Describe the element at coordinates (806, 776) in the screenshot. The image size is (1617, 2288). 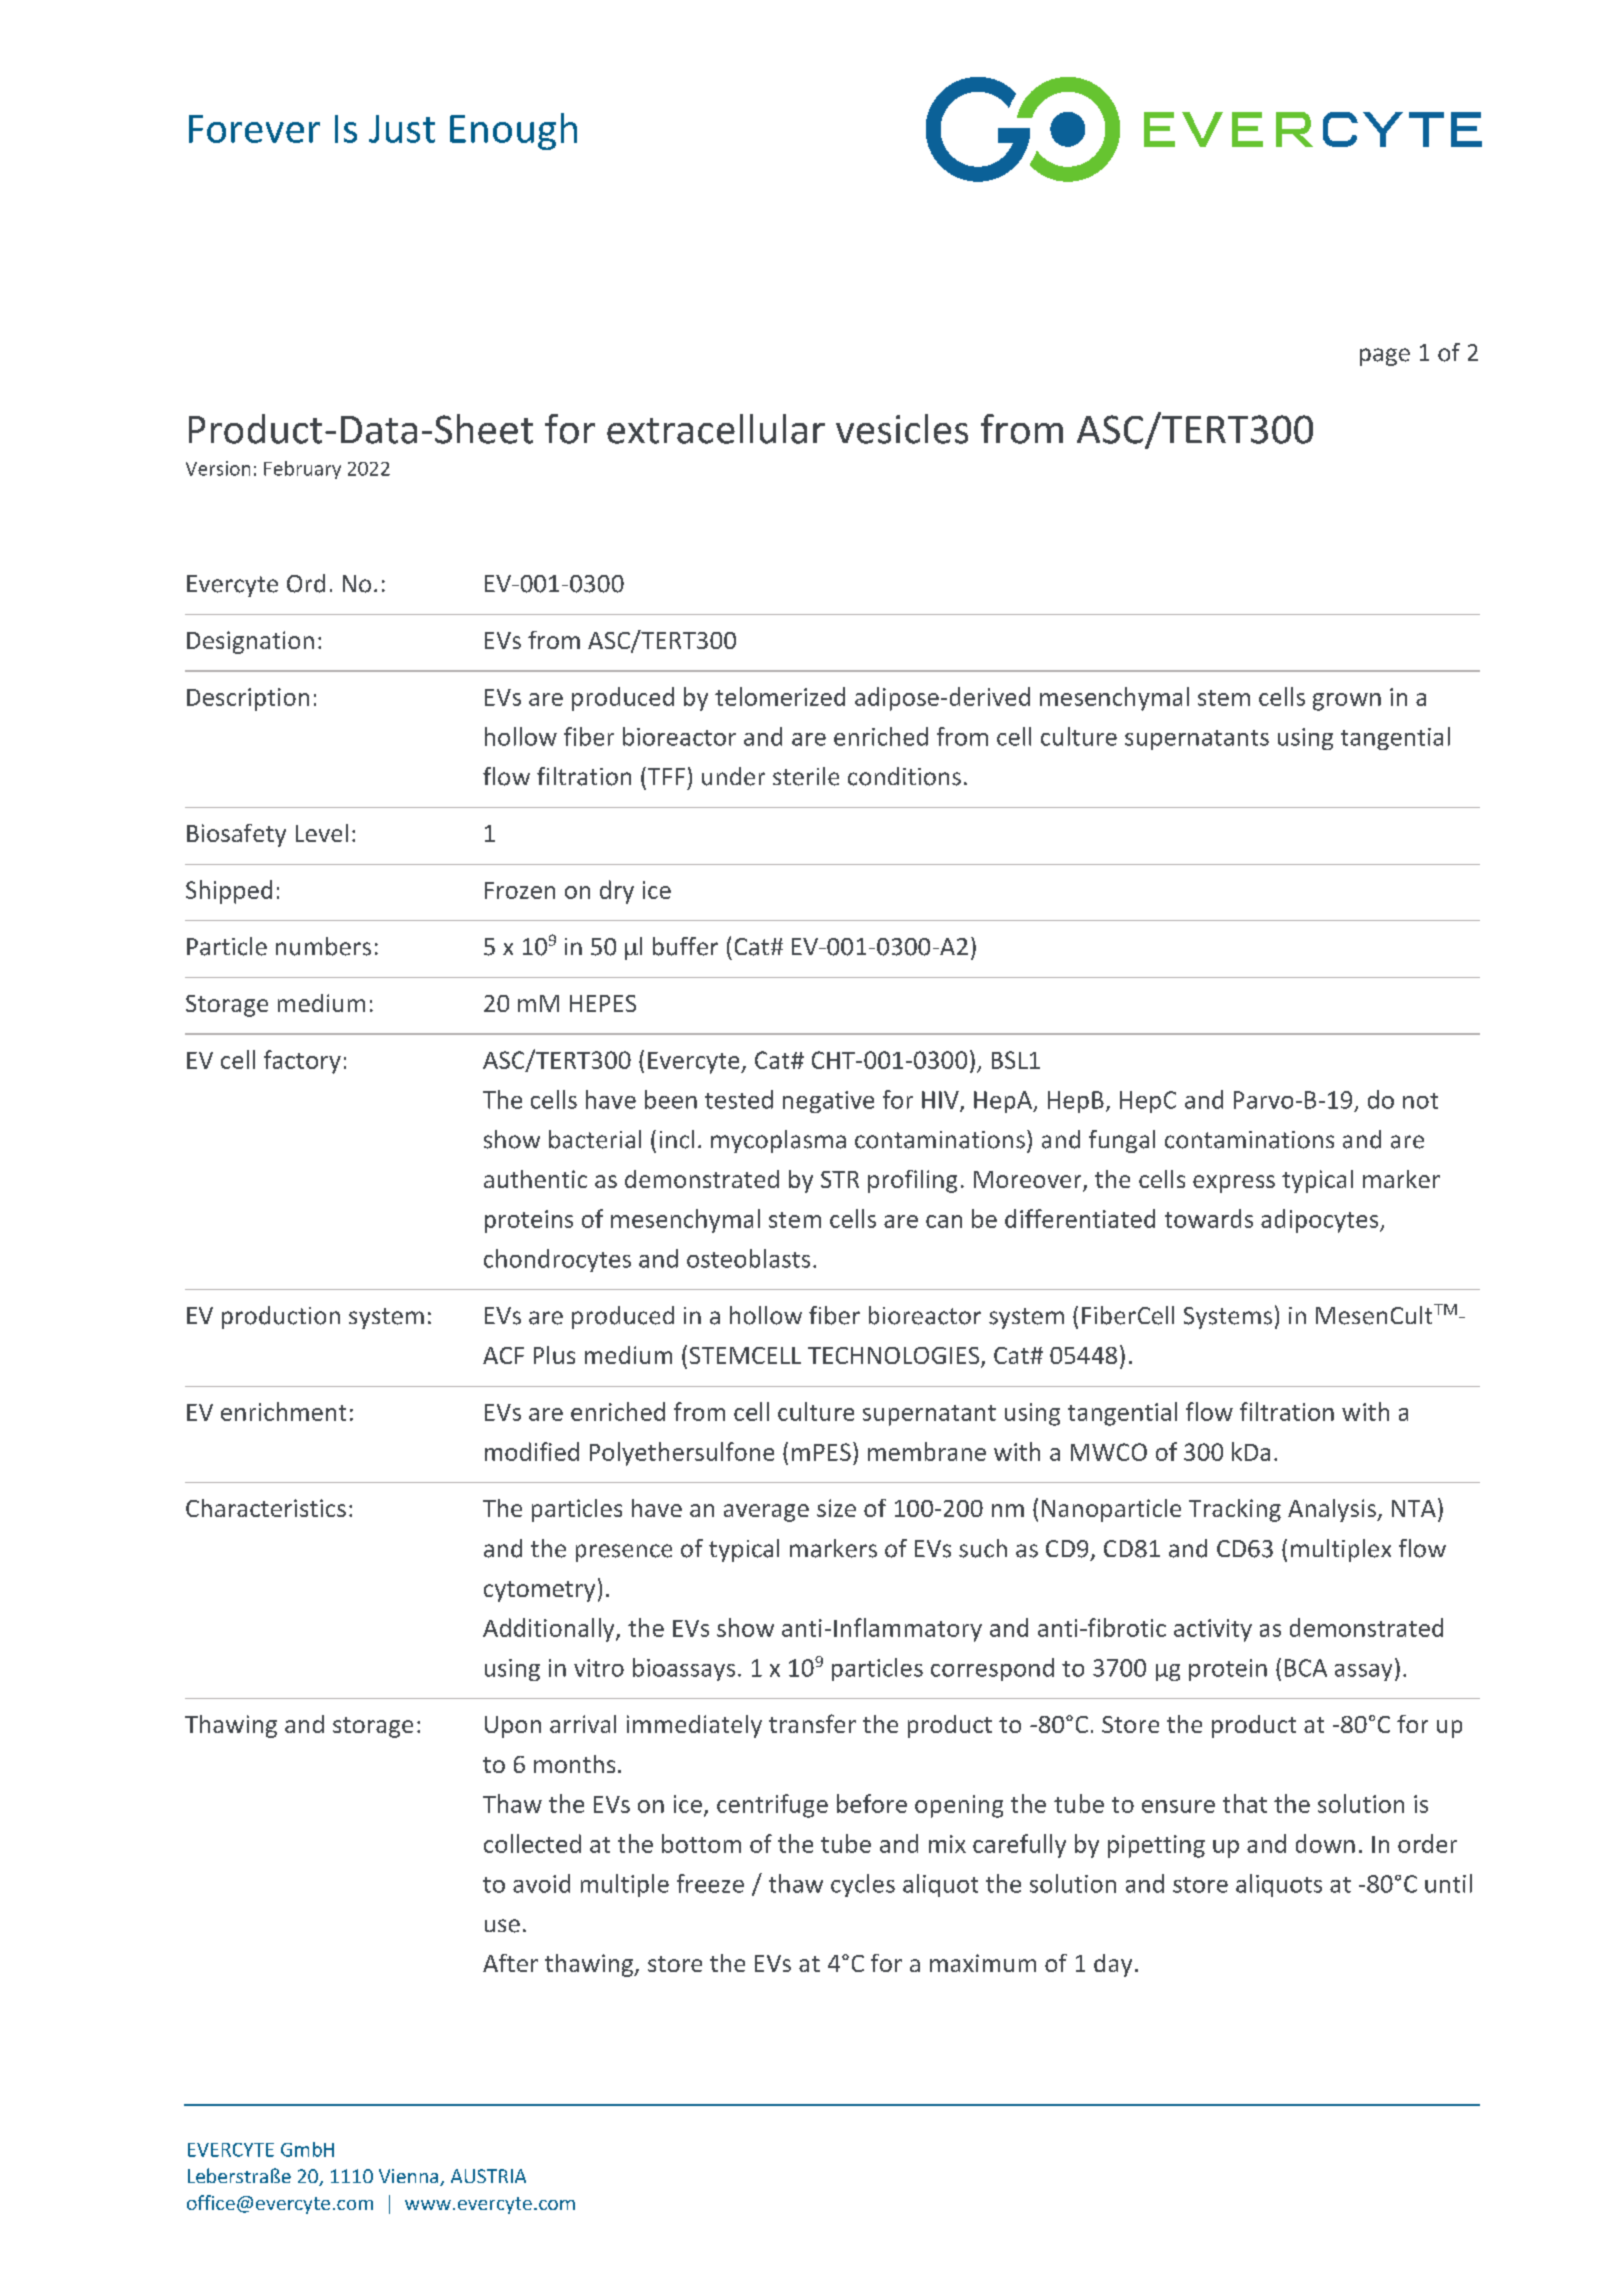
I see `sterile` at that location.
